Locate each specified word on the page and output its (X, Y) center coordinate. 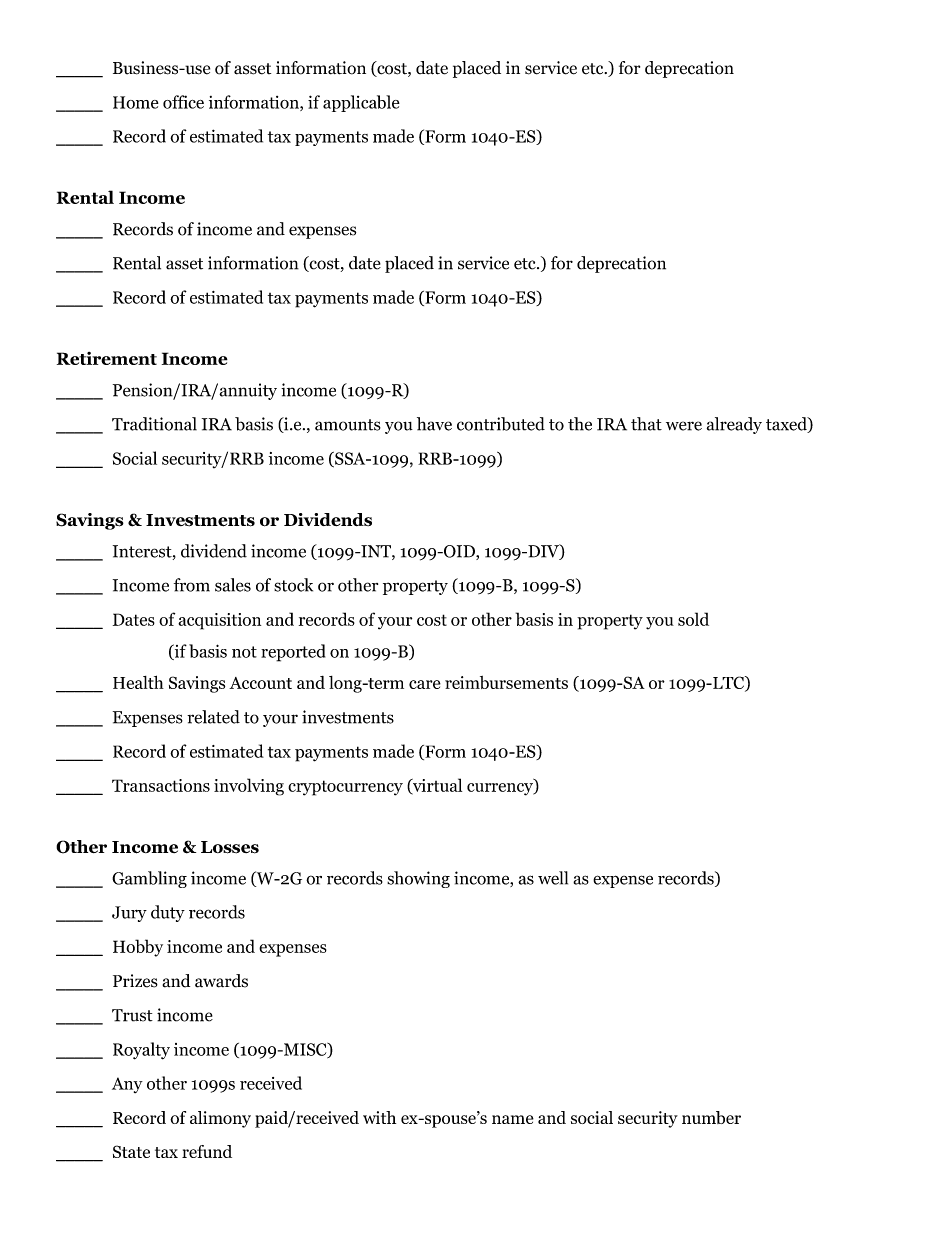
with (379, 1117)
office (183, 102)
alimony (220, 1119)
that (646, 424)
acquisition (219, 621)
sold (693, 619)
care (425, 684)
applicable (361, 103)
